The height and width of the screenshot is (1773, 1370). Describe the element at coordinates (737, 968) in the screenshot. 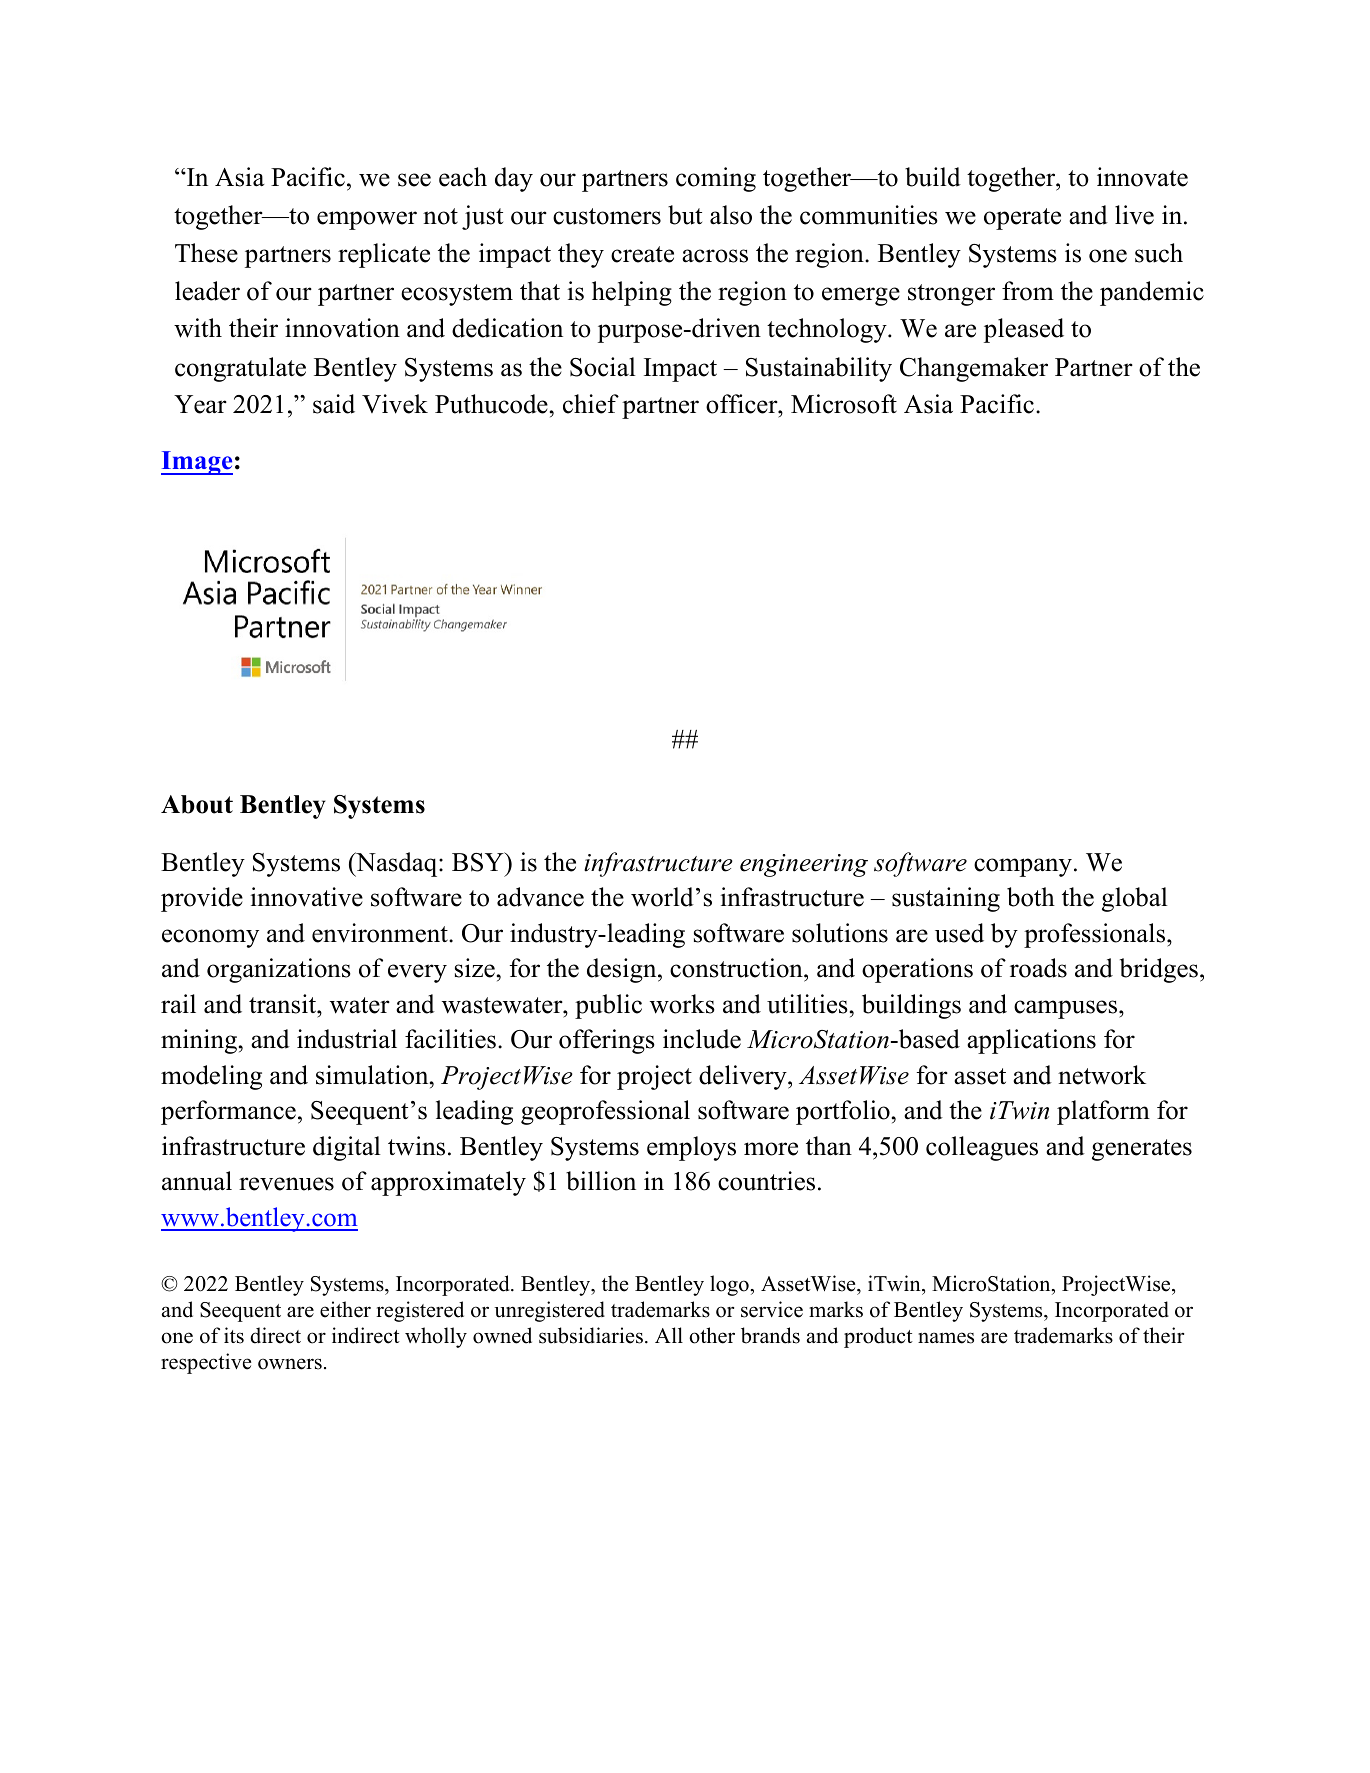

I see `construction` at that location.
